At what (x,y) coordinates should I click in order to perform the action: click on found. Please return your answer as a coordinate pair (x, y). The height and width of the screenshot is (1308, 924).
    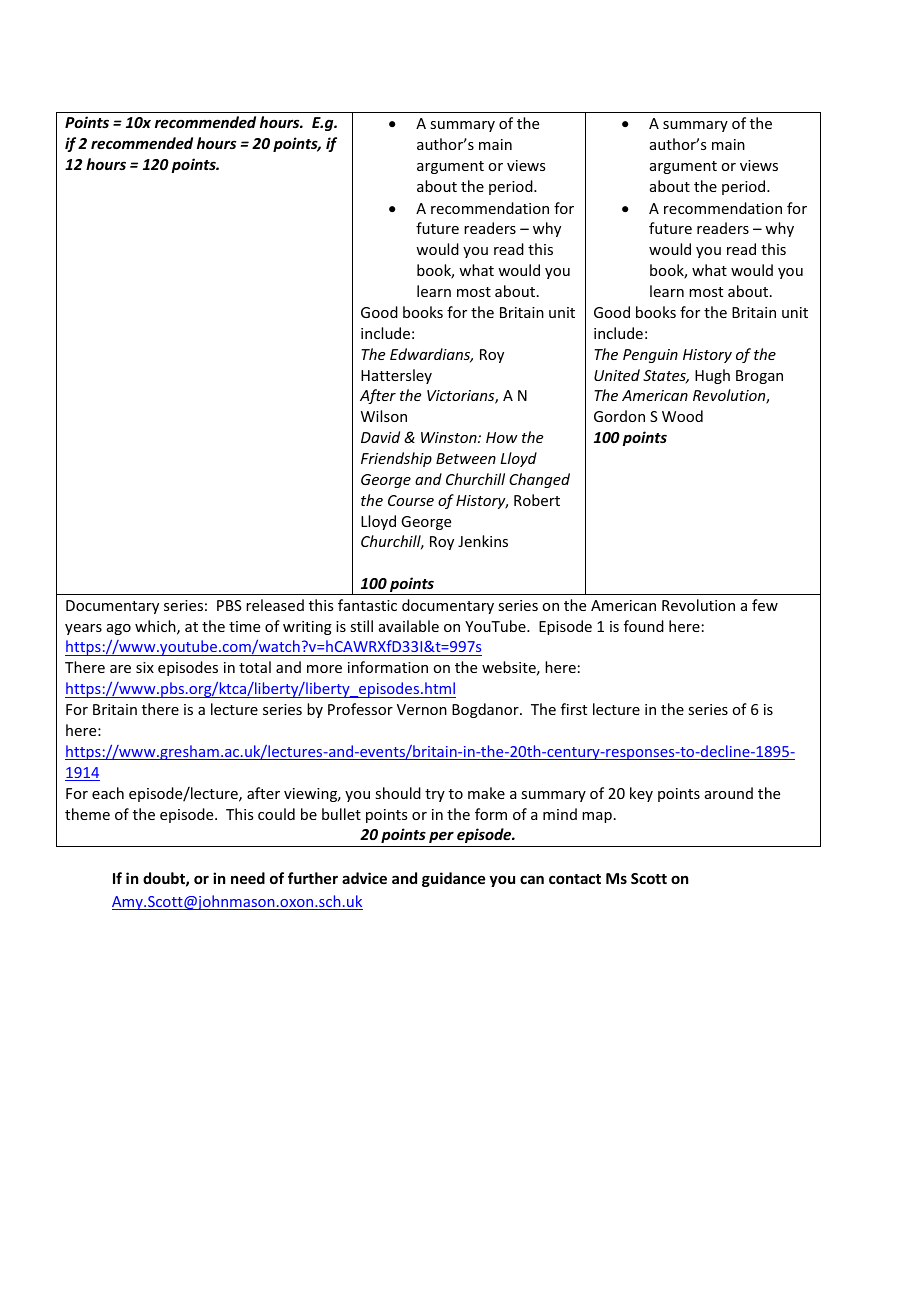
    Looking at the image, I should click on (644, 626).
